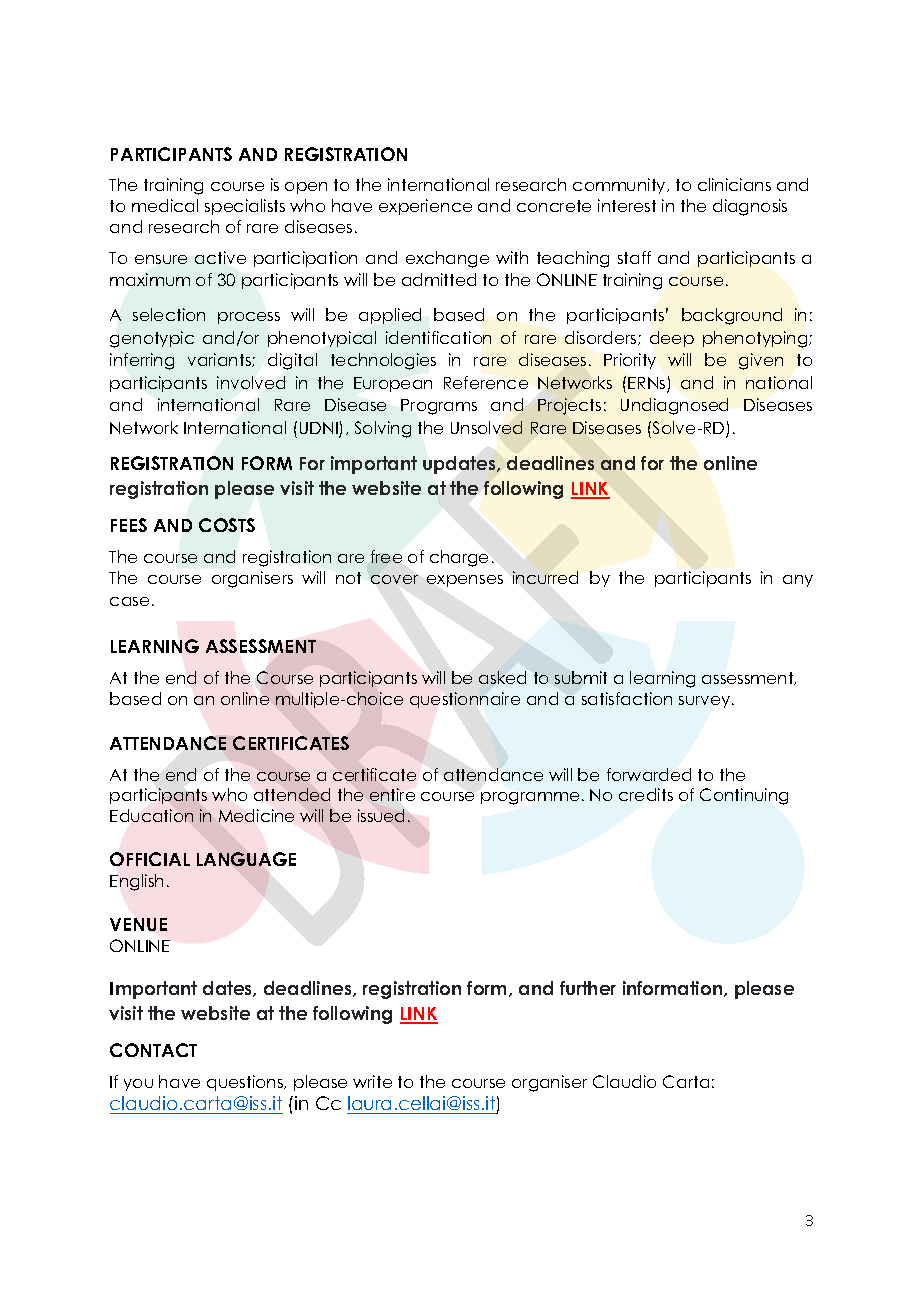  Describe the element at coordinates (246, 1083) in the screenshot. I see `questions` at that location.
